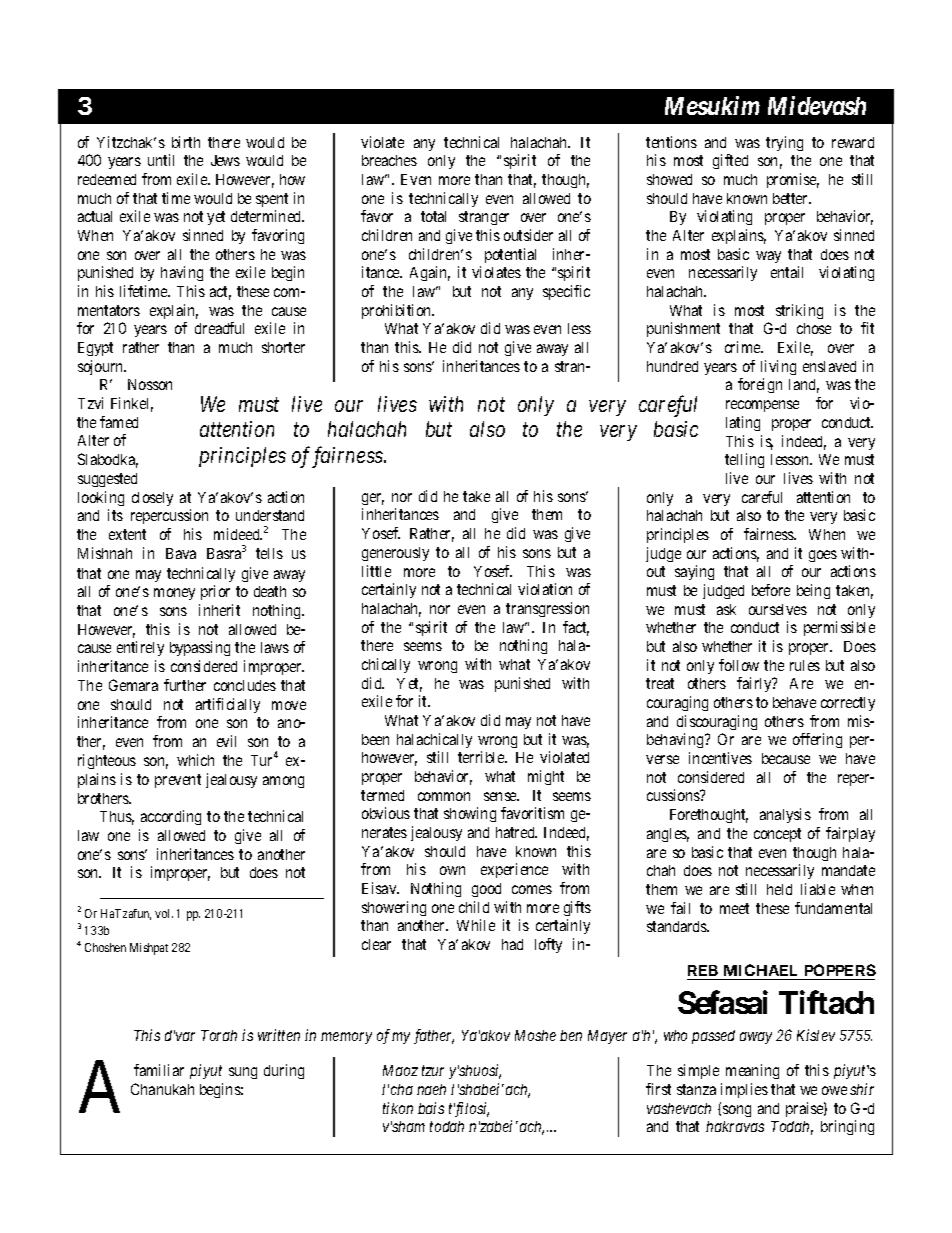  What do you see at coordinates (804, 386) in the document?
I see `land` at bounding box center [804, 386].
